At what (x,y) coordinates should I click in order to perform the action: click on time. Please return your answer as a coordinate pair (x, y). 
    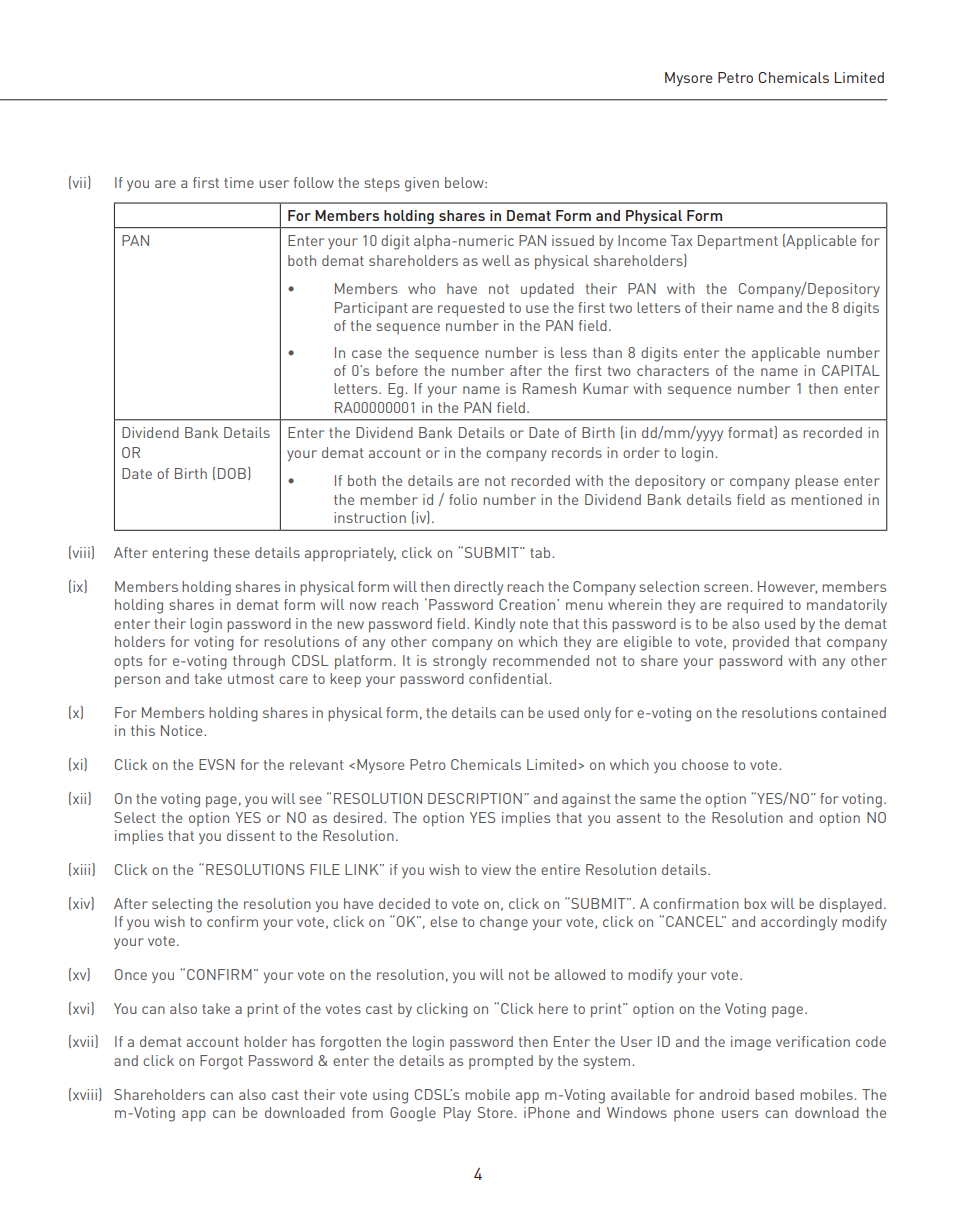
    Looking at the image, I should click on (239, 182).
